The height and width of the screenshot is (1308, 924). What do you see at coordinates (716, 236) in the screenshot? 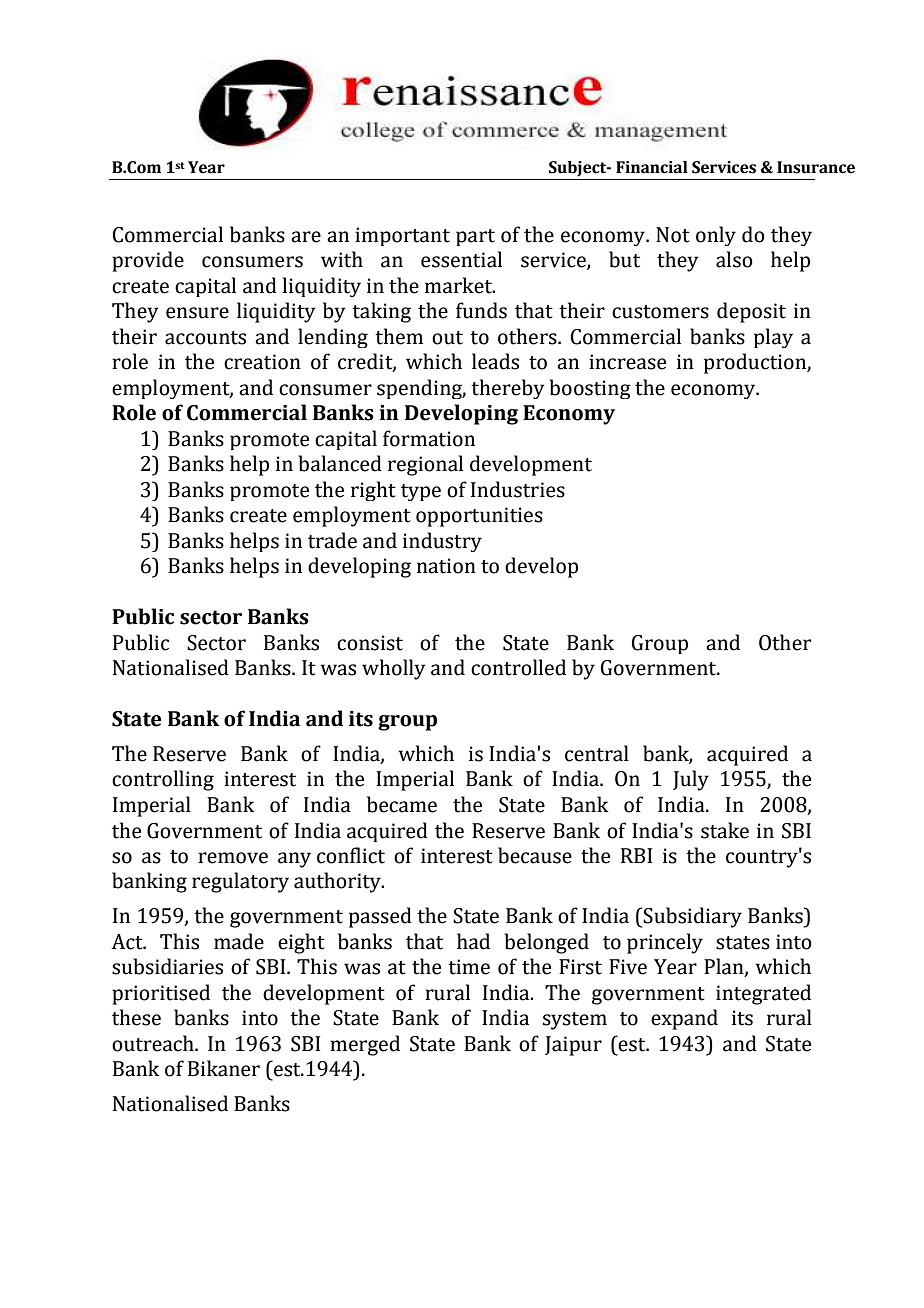
I see `only` at bounding box center [716, 236].
